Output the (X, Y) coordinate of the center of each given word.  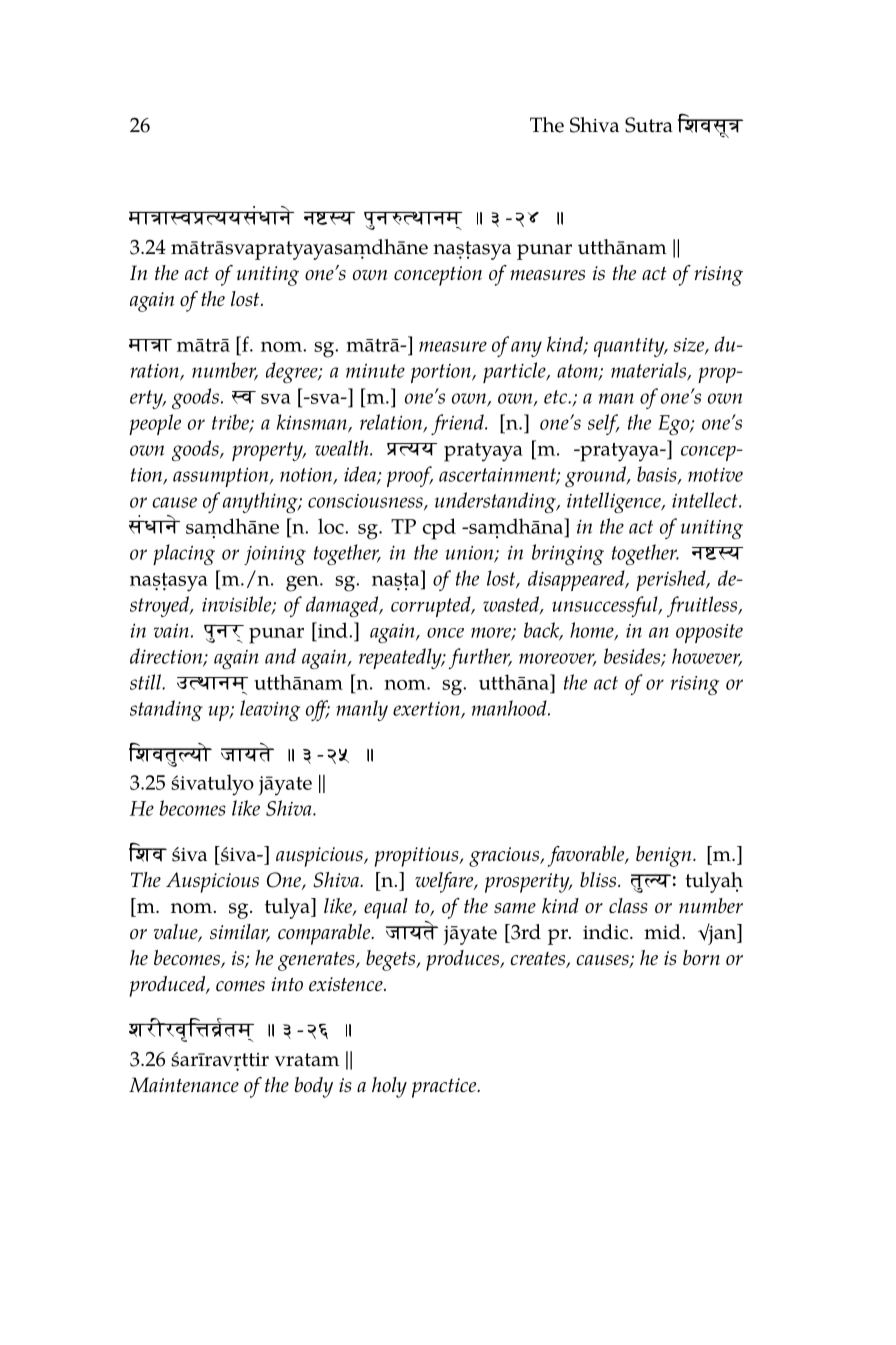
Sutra (649, 125)
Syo (194, 753)
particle (515, 372)
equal (386, 908)
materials (650, 371)
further (480, 658)
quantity (630, 347)
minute (375, 370)
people (155, 424)
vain (171, 630)
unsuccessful (606, 606)
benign (665, 856)
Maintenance (184, 1085)
